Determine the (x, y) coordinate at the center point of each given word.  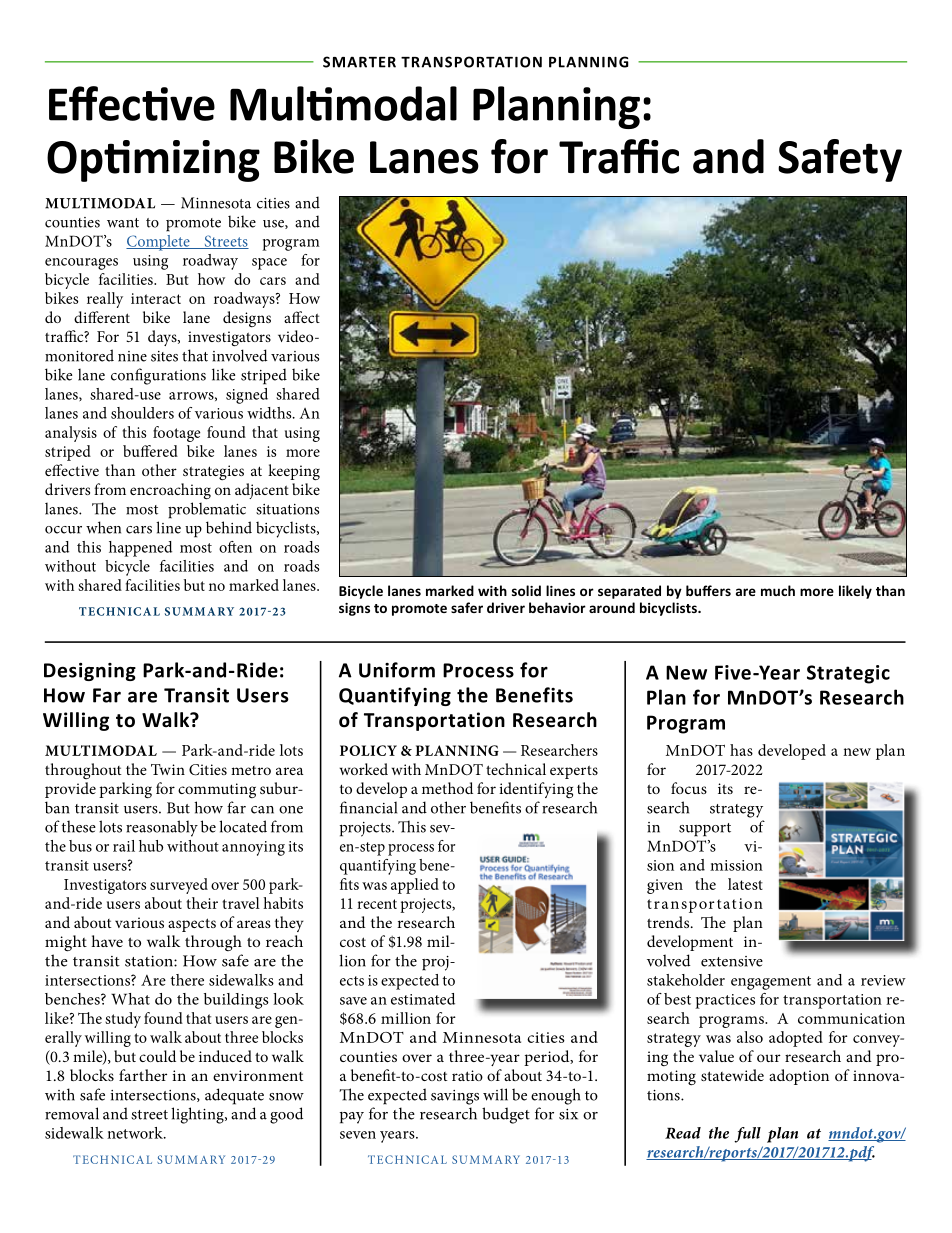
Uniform (397, 670)
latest (745, 884)
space (269, 264)
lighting (198, 1115)
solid (526, 590)
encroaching (170, 491)
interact (156, 298)
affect (302, 317)
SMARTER (359, 62)
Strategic (848, 674)
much (778, 590)
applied (415, 886)
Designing (90, 672)
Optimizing (153, 161)
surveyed (179, 886)
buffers (708, 590)
